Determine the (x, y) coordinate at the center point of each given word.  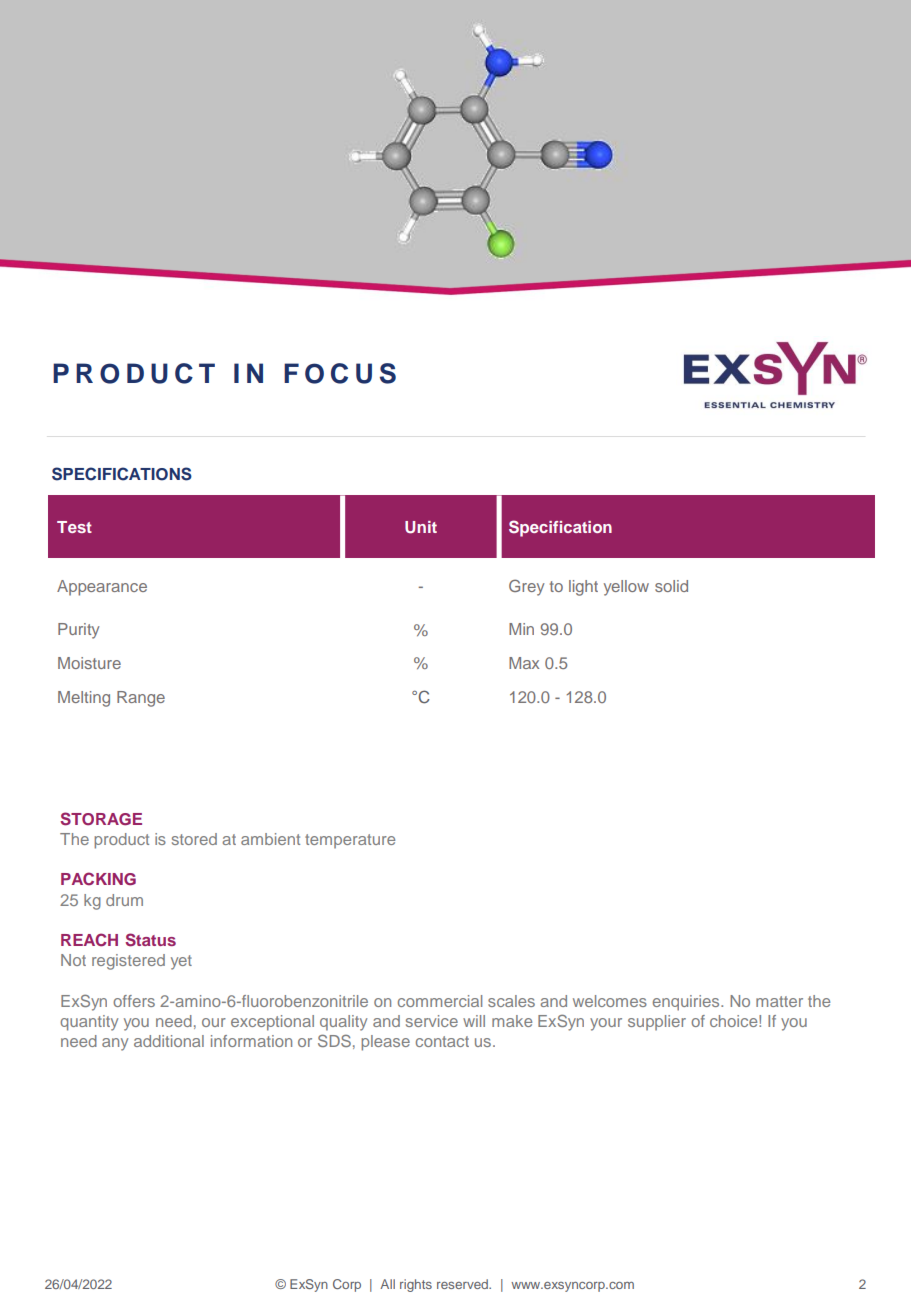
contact (442, 1041)
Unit (421, 527)
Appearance (102, 588)
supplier (657, 1023)
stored (194, 839)
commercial (440, 1001)
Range (141, 699)
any (115, 1044)
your (606, 1024)
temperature (350, 841)
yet (181, 962)
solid (671, 586)
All (387, 1284)
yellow (626, 588)
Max (524, 663)
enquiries (687, 1003)
